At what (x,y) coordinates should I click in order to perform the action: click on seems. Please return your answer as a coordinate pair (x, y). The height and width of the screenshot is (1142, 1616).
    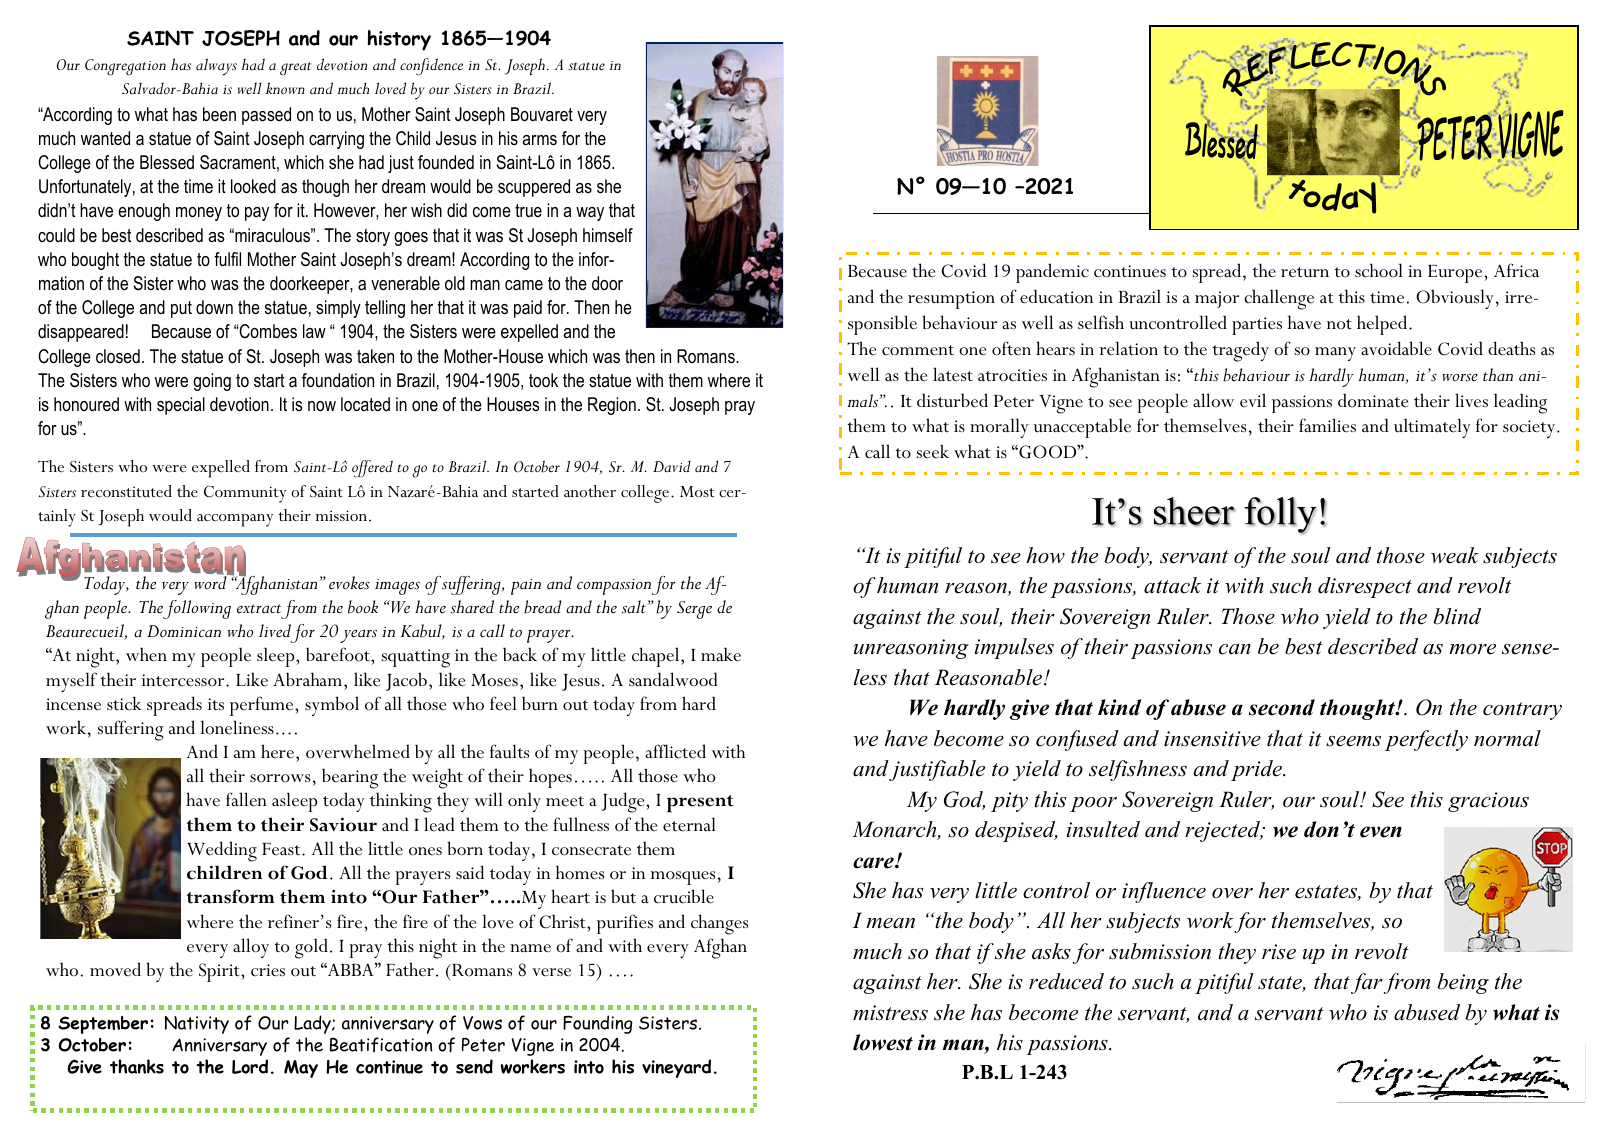
    Looking at the image, I should click on (1353, 741).
